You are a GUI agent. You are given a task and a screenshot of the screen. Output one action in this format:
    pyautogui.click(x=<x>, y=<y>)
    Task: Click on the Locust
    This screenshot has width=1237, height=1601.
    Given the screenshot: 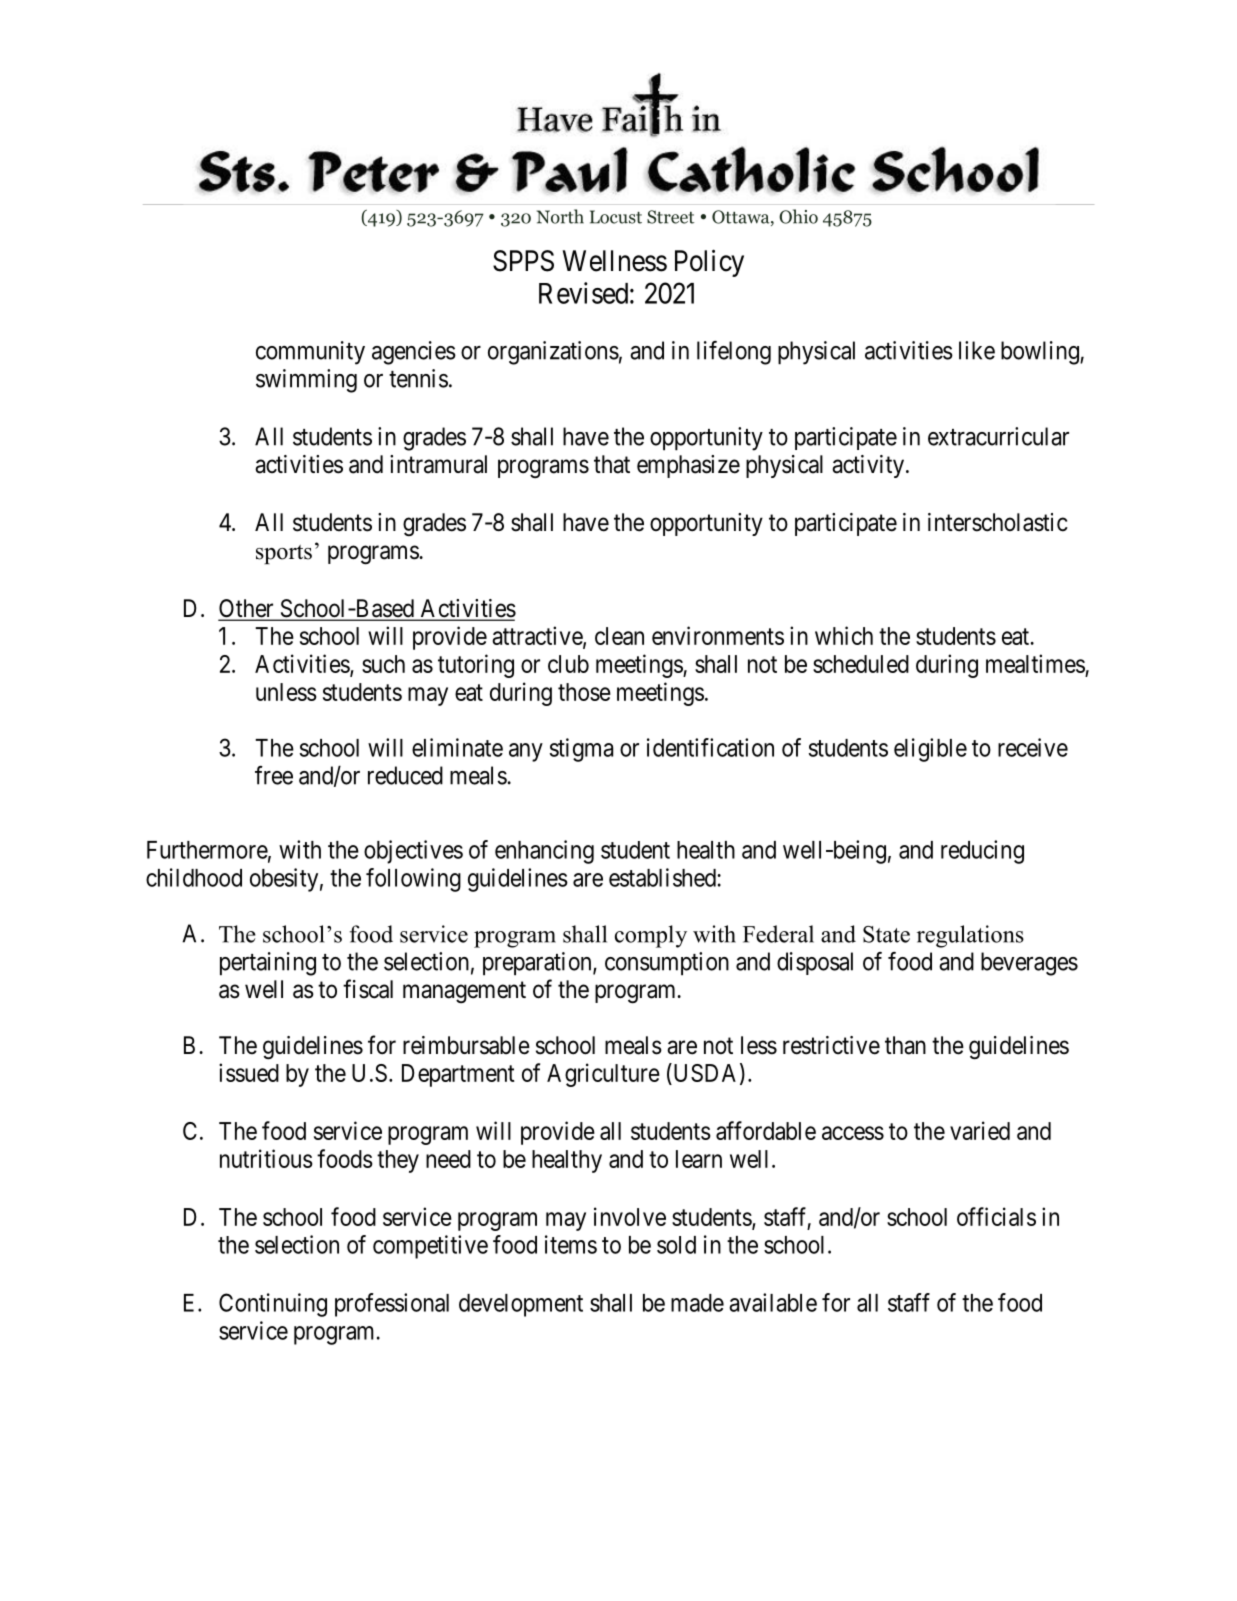 What is the action you would take?
    pyautogui.click(x=616, y=217)
